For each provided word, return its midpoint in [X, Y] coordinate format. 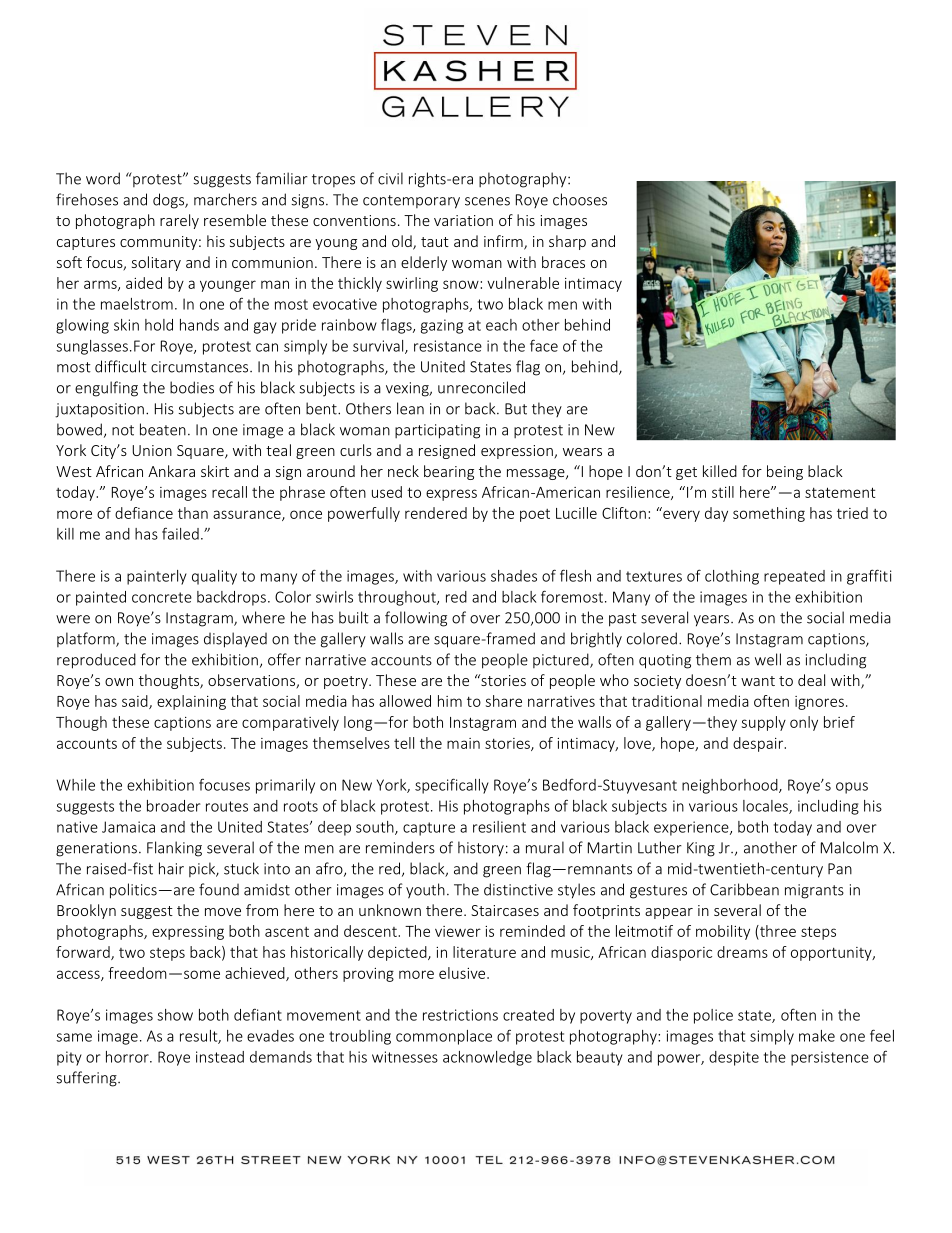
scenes [487, 201]
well [768, 659]
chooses [580, 199]
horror [128, 1057]
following [416, 619]
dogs [170, 201]
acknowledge [487, 1058]
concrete [162, 597]
